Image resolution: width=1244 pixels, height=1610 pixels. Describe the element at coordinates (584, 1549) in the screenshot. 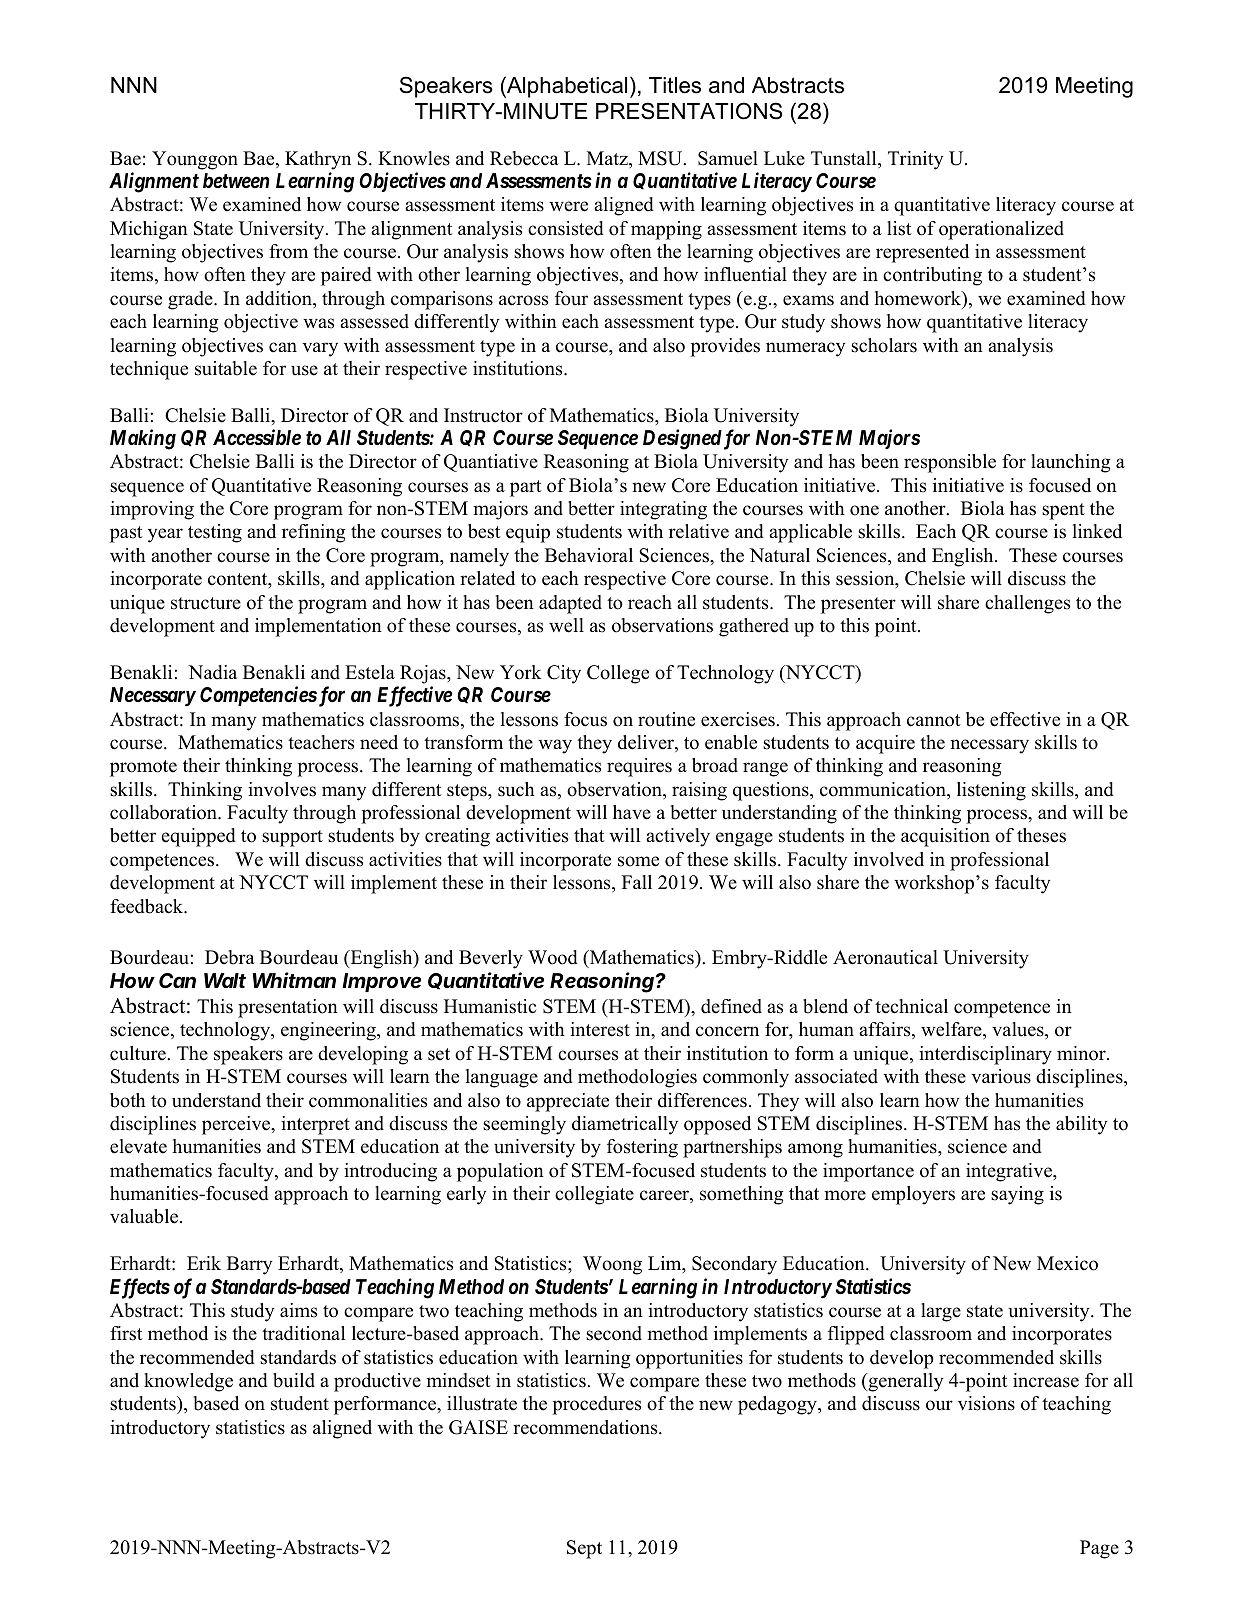

I see `Sept` at that location.
